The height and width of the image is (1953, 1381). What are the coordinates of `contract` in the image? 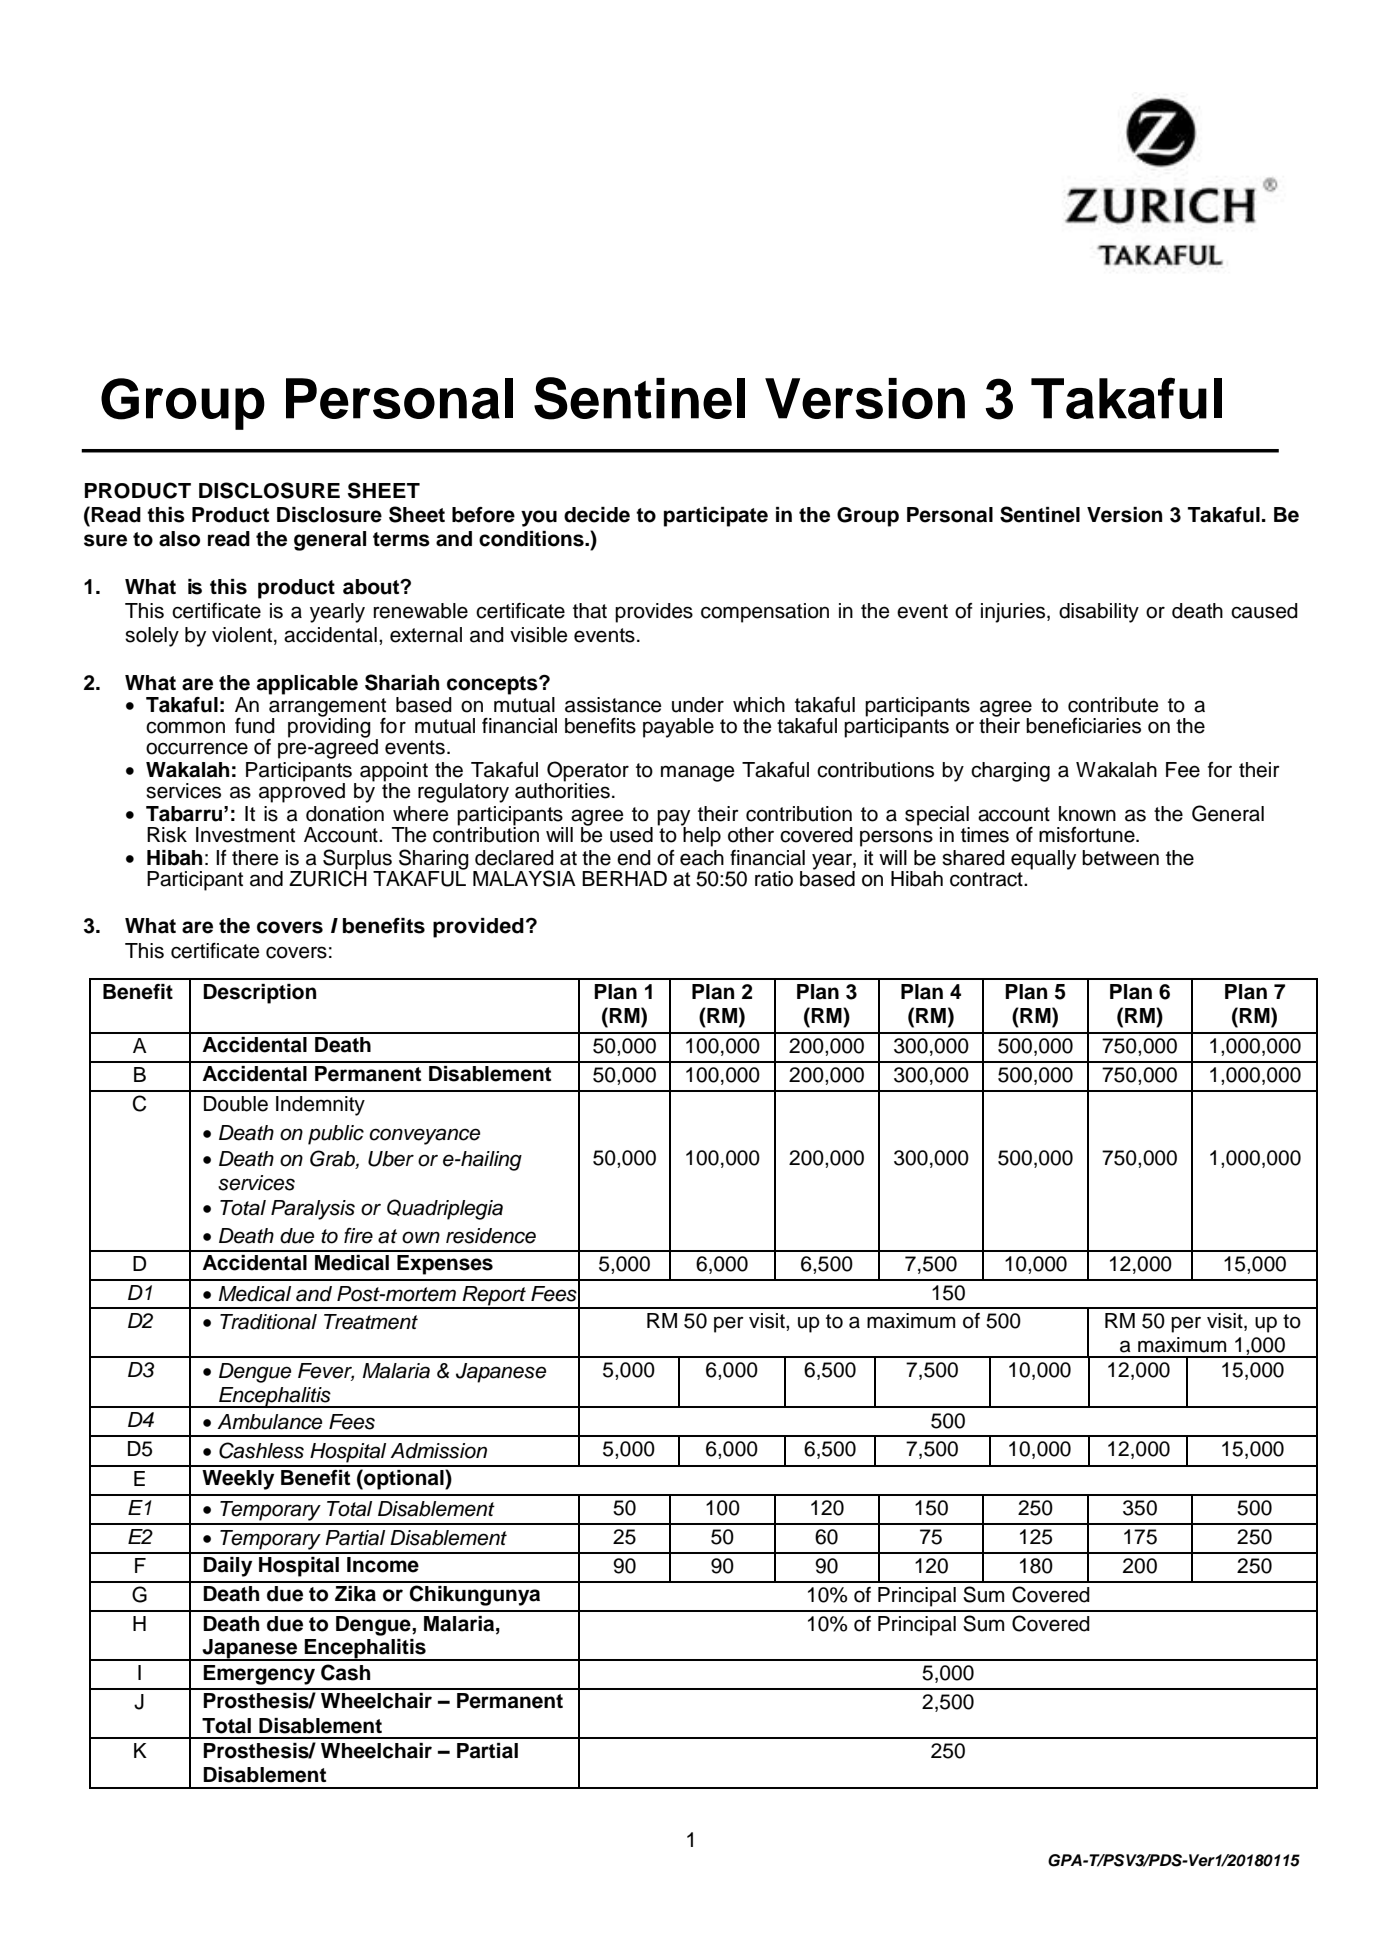 It's located at (987, 879).
